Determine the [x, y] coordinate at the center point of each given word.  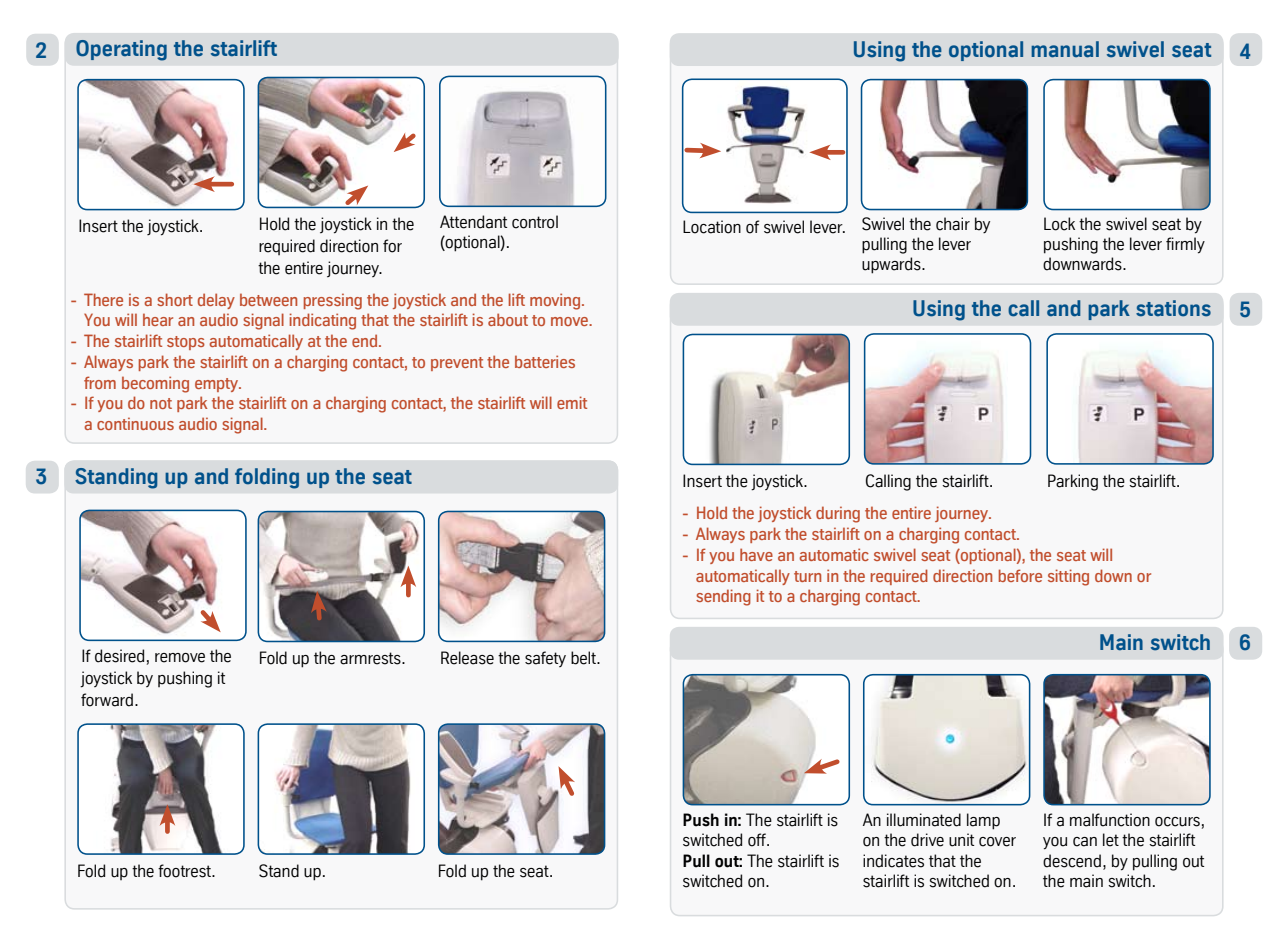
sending [723, 597]
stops [186, 343]
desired [119, 656]
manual [1065, 49]
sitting [1068, 577]
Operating [121, 50]
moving [556, 301]
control [535, 222]
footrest [185, 871]
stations [1173, 308]
